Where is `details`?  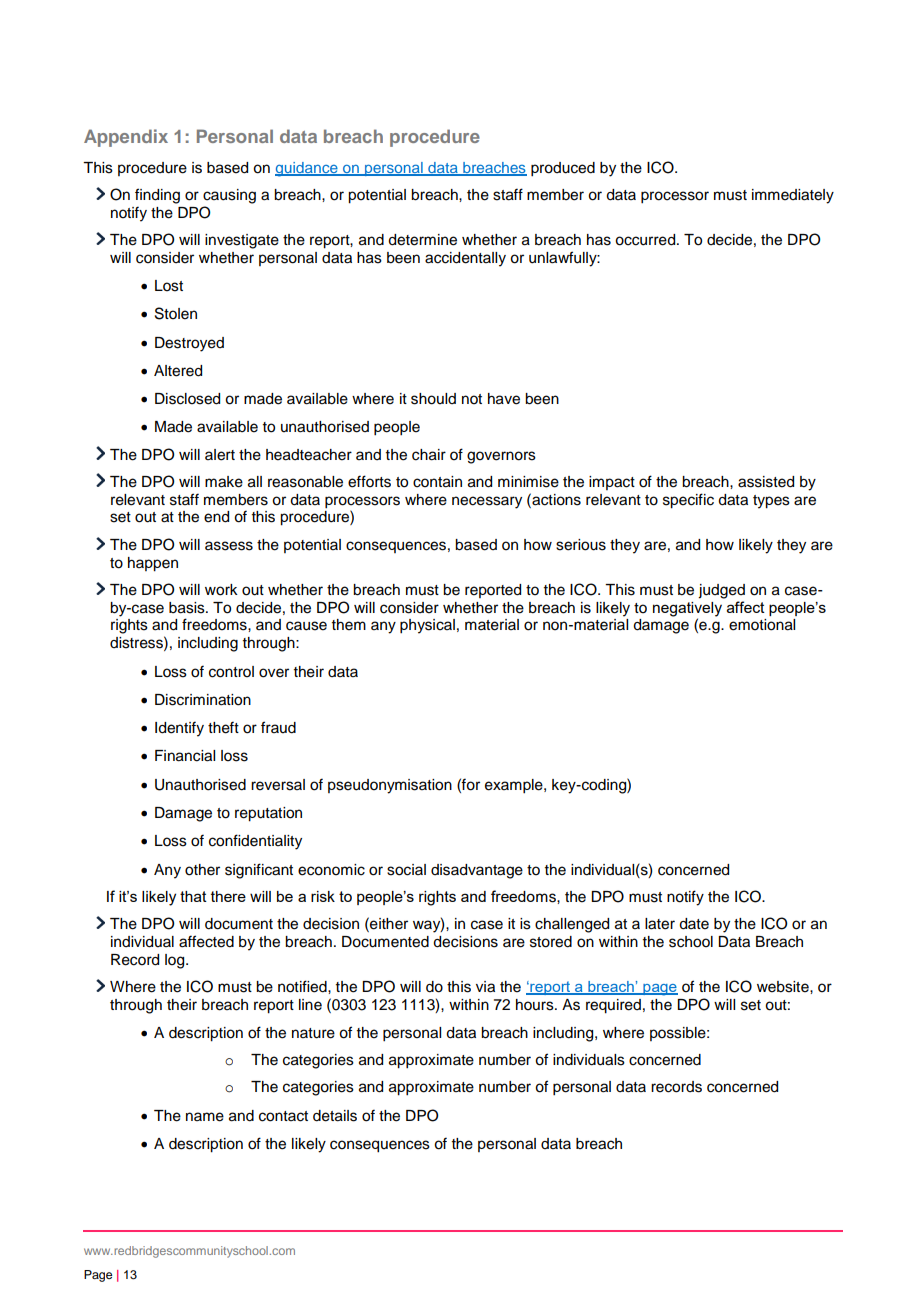
details is located at coordinates (335, 1116).
